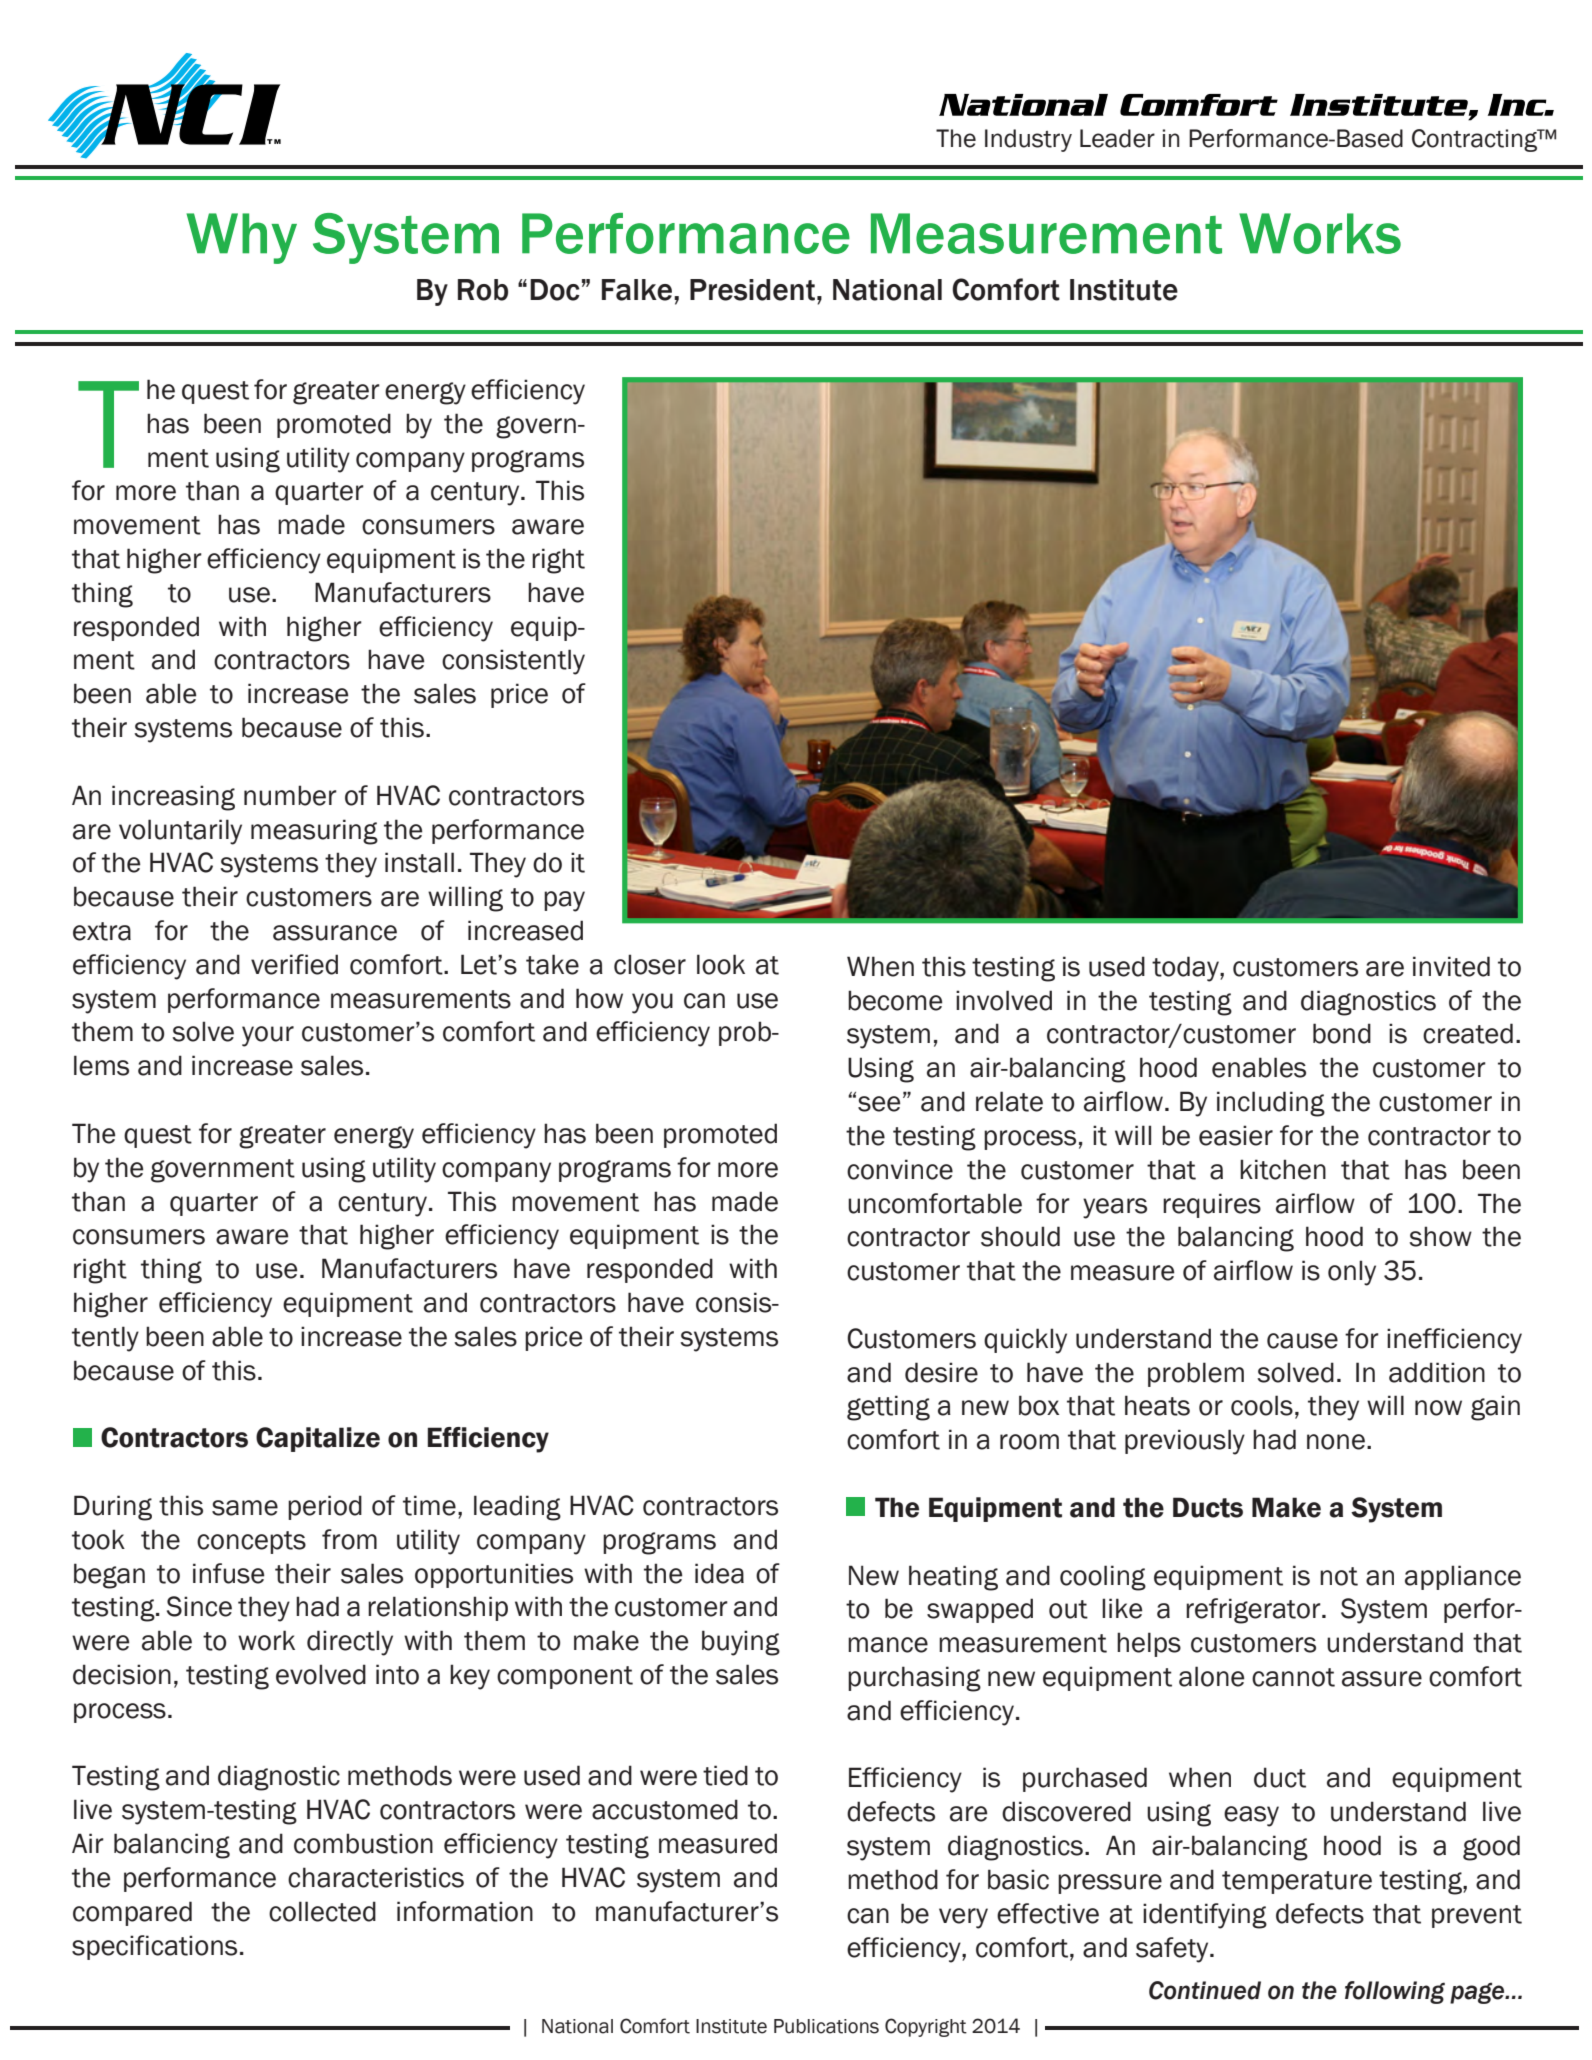  Describe the element at coordinates (1476, 140) in the document. I see `Contracting` at that location.
